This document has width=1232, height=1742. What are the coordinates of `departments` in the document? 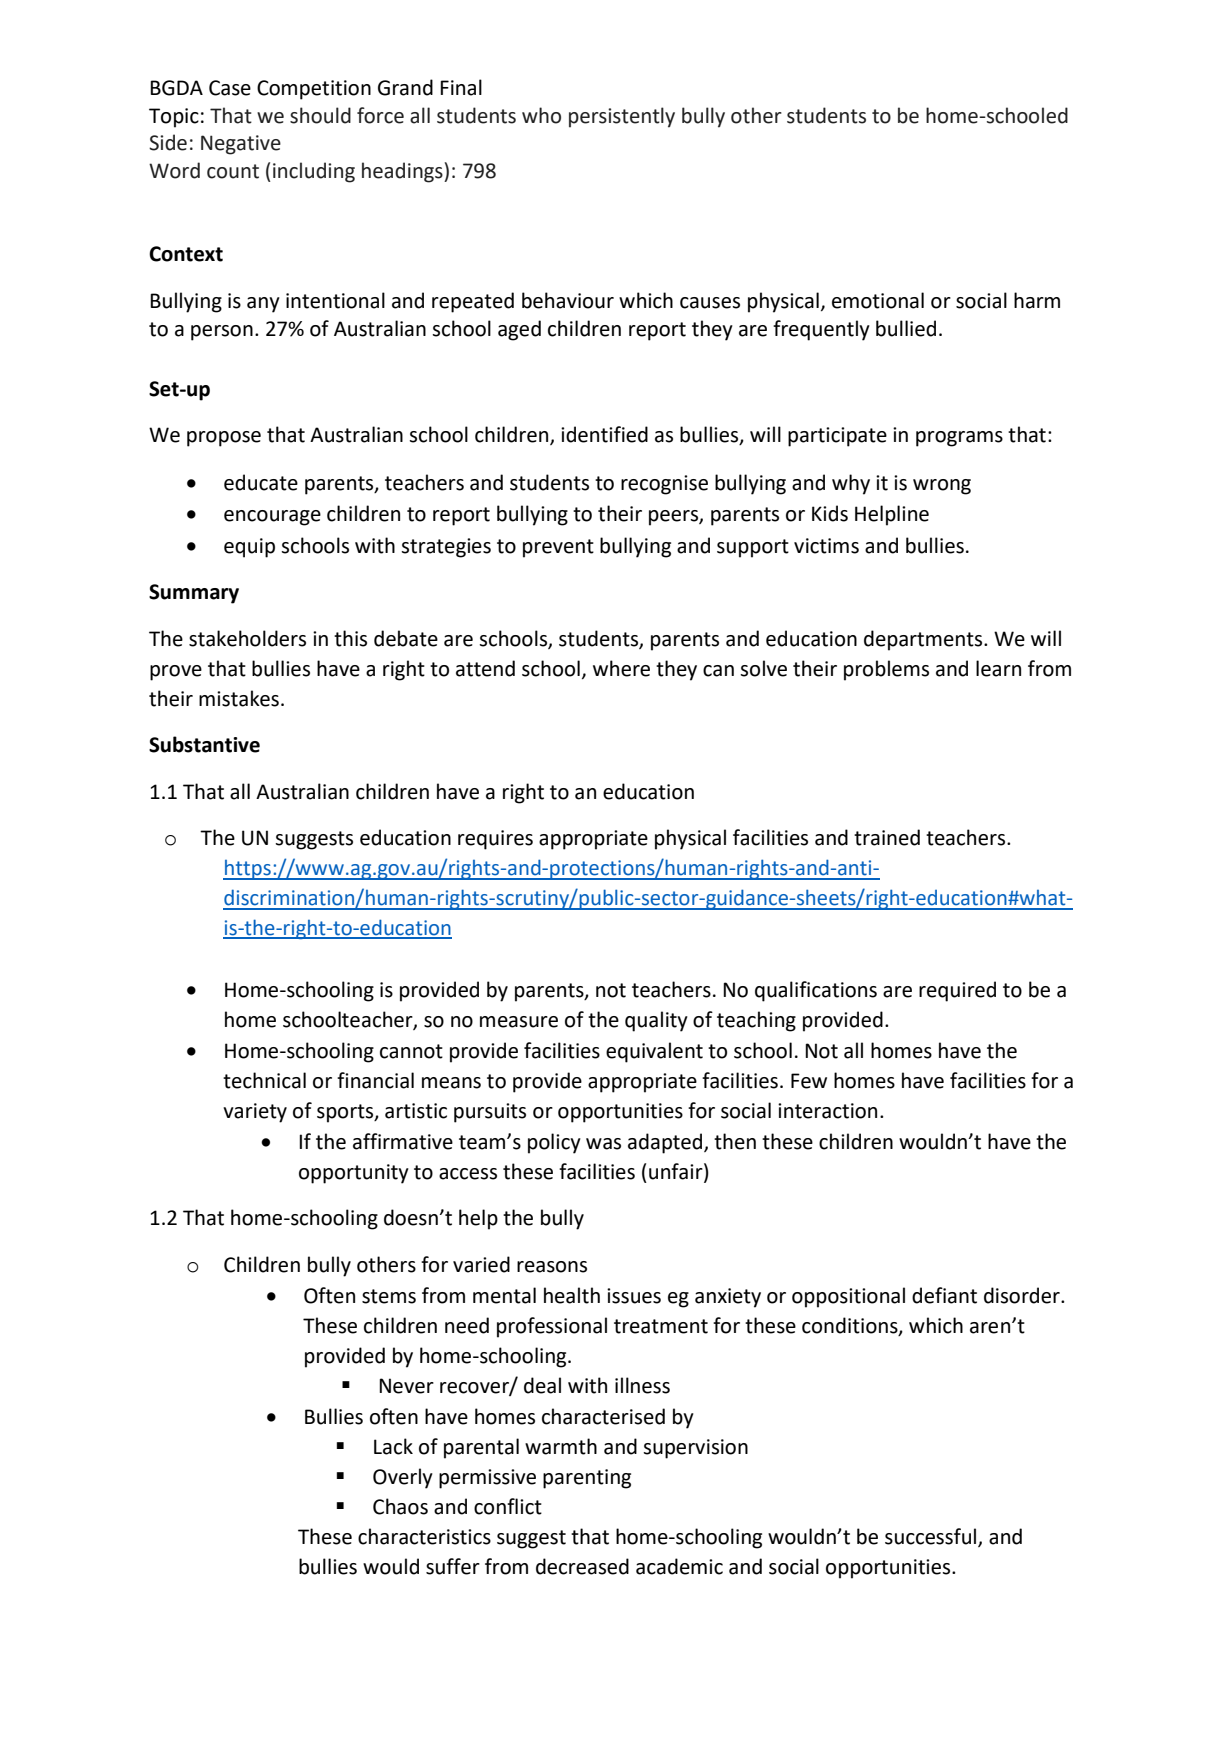 It's located at (924, 640).
